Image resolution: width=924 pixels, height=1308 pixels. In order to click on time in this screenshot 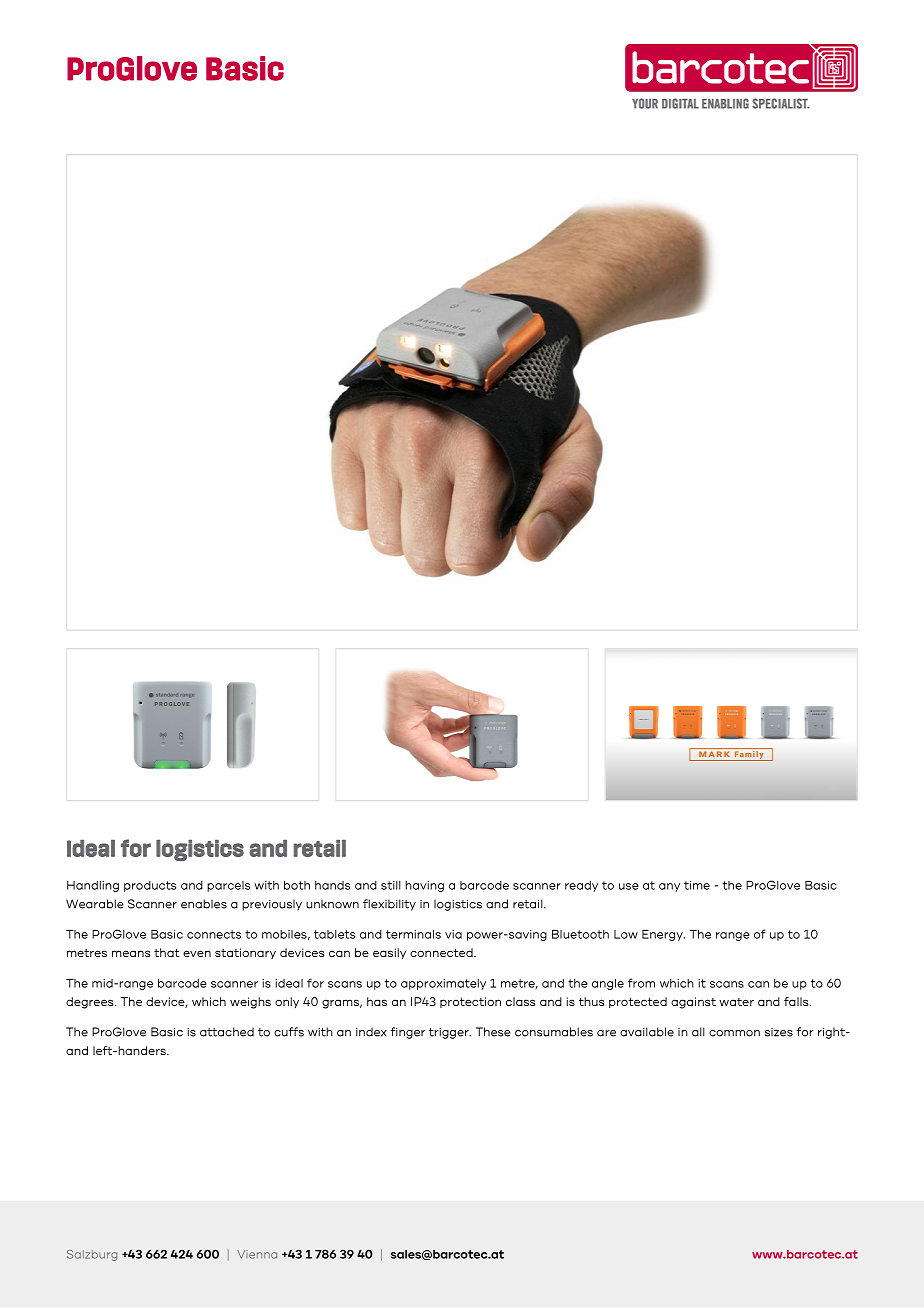, I will do `click(697, 885)`.
